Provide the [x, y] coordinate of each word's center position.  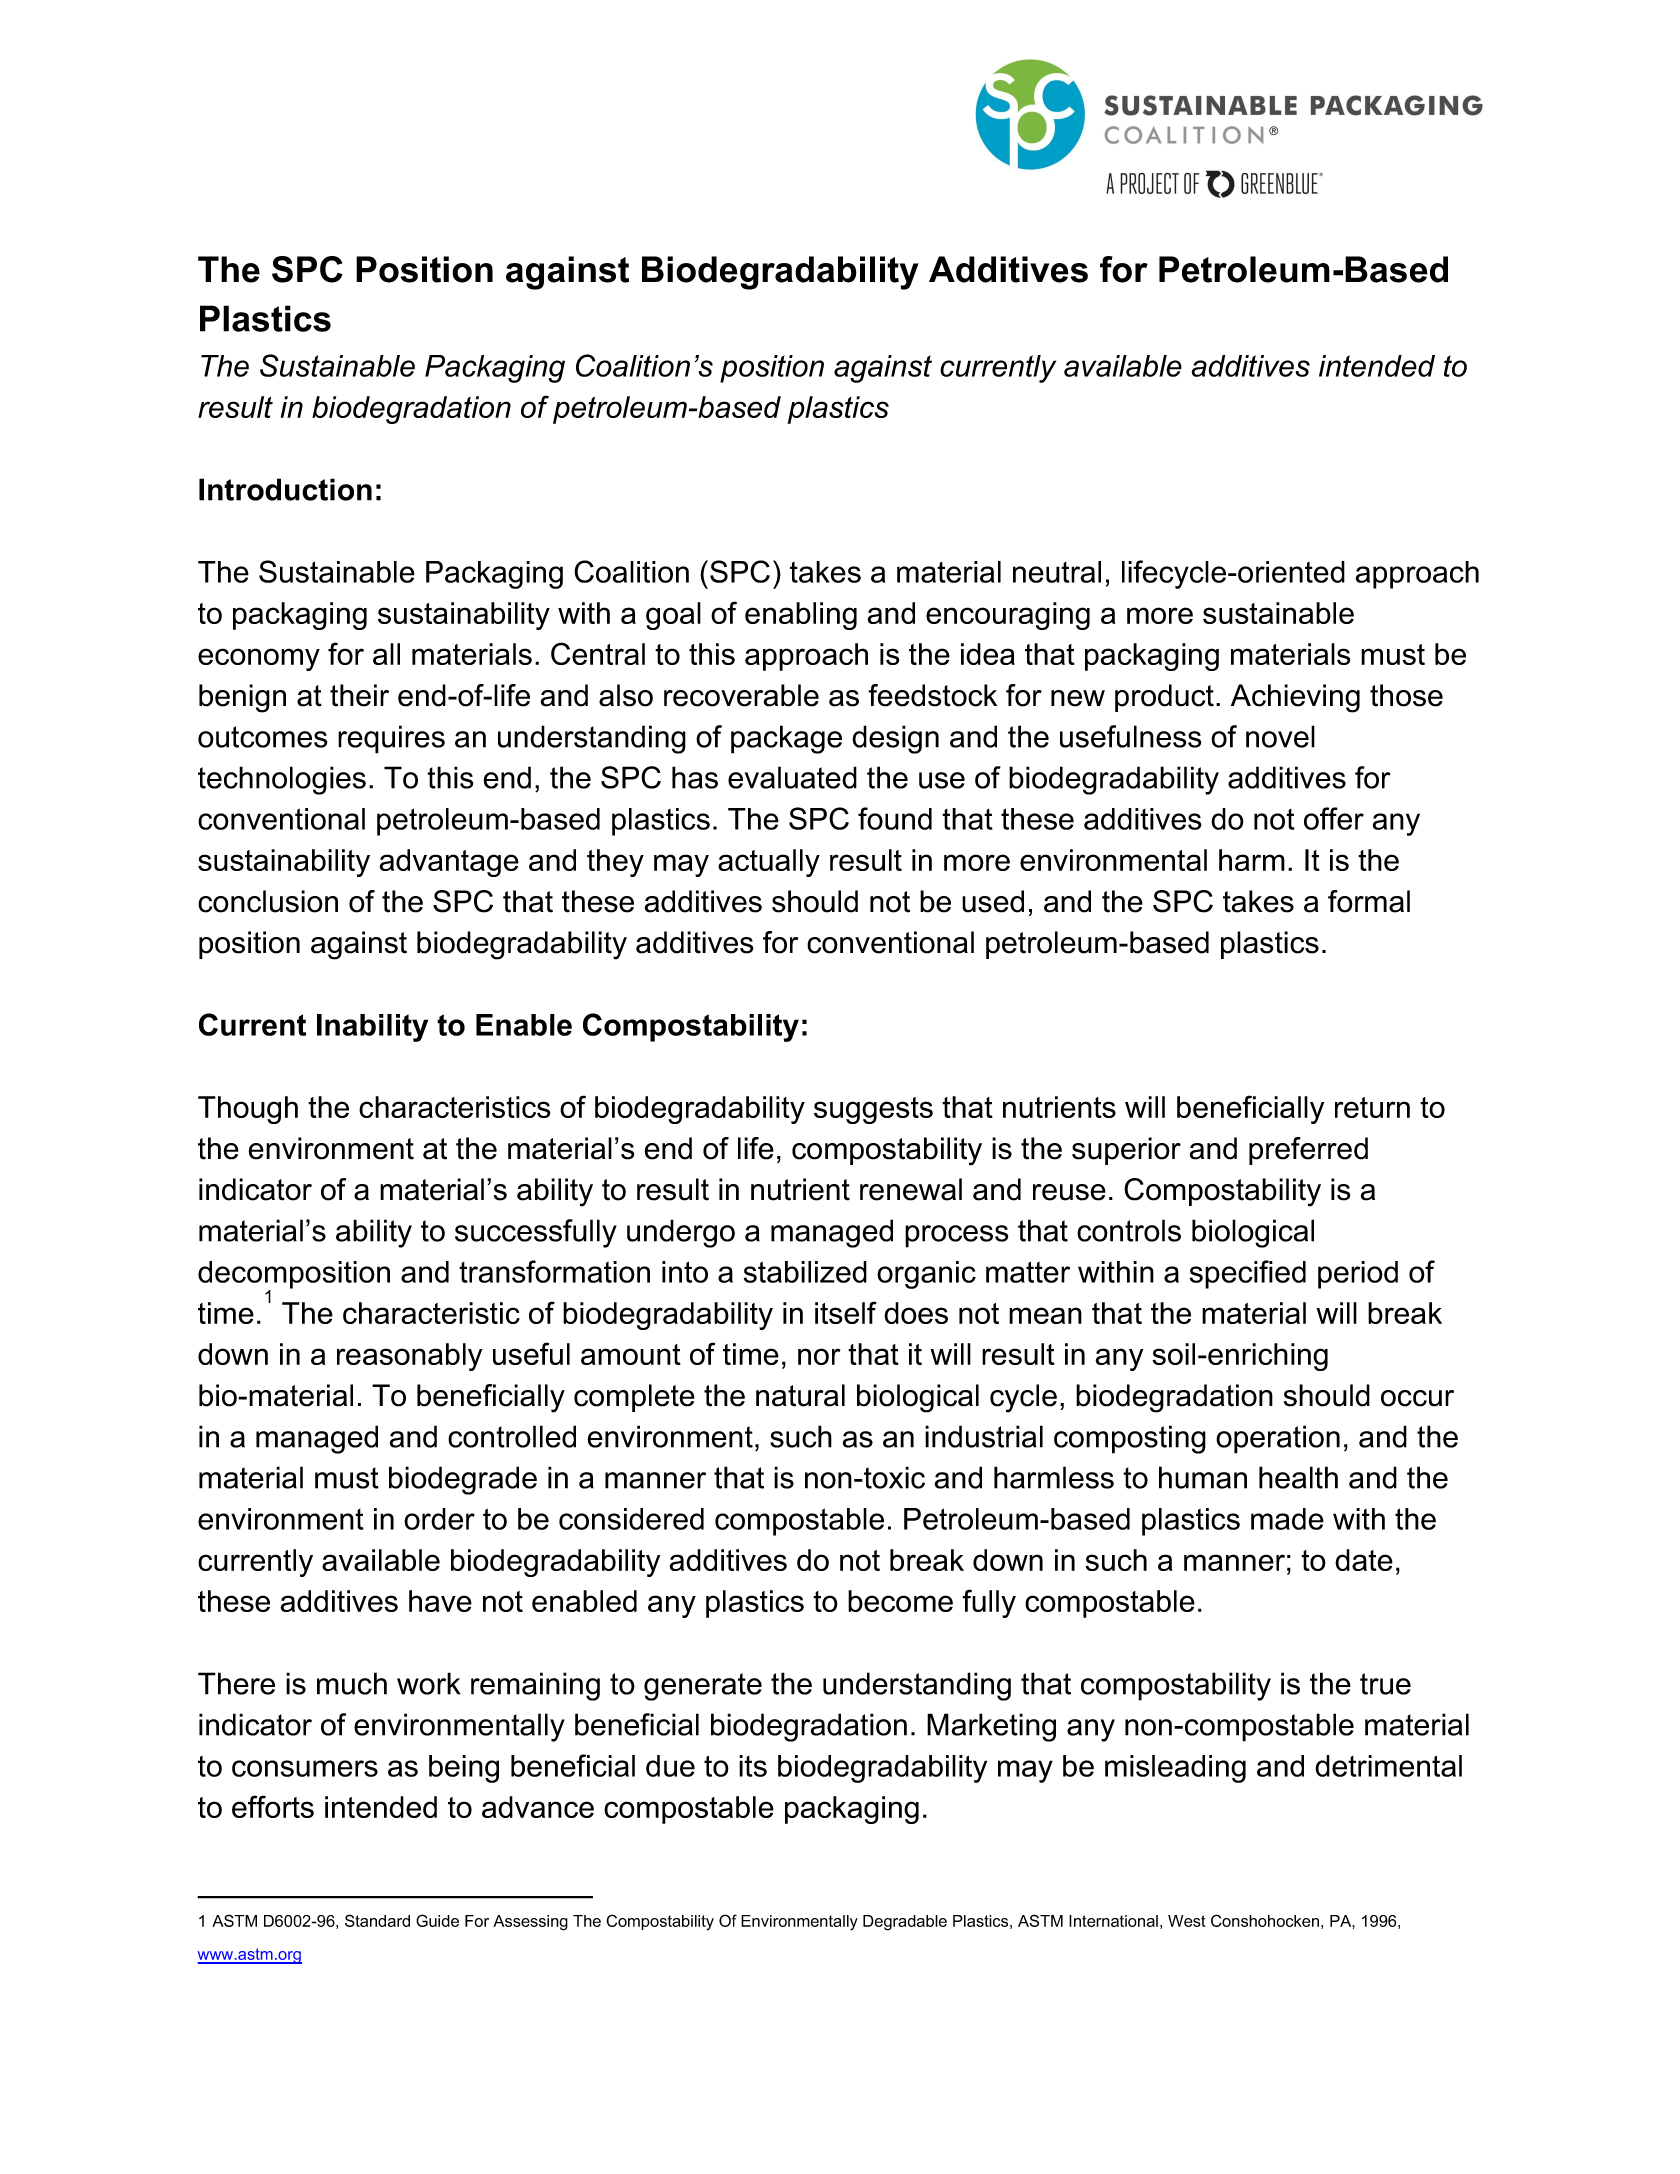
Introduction [285, 489]
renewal [911, 1189]
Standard [377, 1920]
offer [1334, 818]
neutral [1057, 572]
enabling [801, 616]
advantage [449, 863]
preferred [1308, 1151]
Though [248, 1110]
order [439, 1519]
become [900, 1601]
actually [769, 863]
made [1287, 1519]
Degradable [905, 1923]
